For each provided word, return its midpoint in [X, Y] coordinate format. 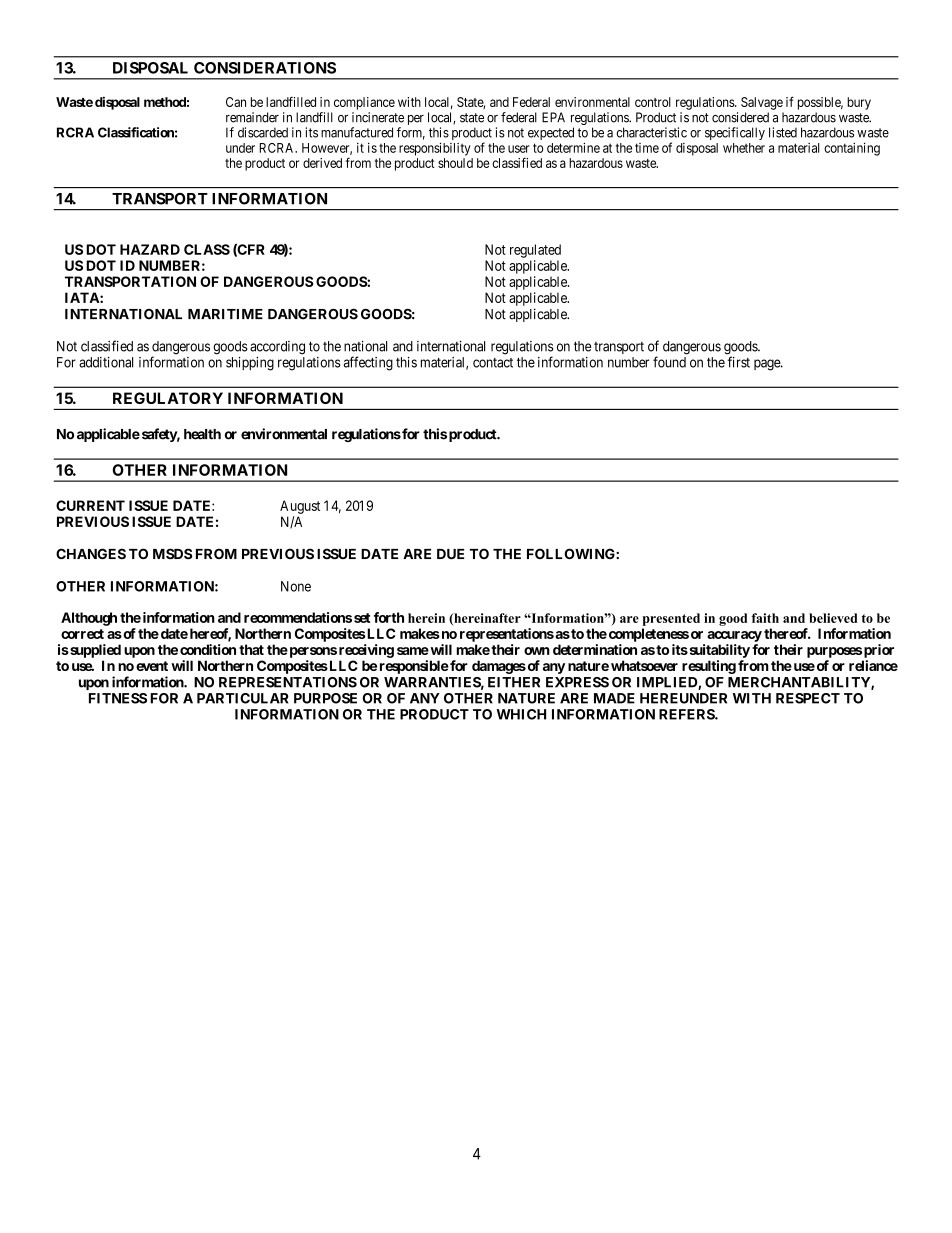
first [739, 362]
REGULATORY [168, 398]
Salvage [762, 103]
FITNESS [118, 698]
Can [236, 102]
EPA [553, 117]
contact [493, 363]
